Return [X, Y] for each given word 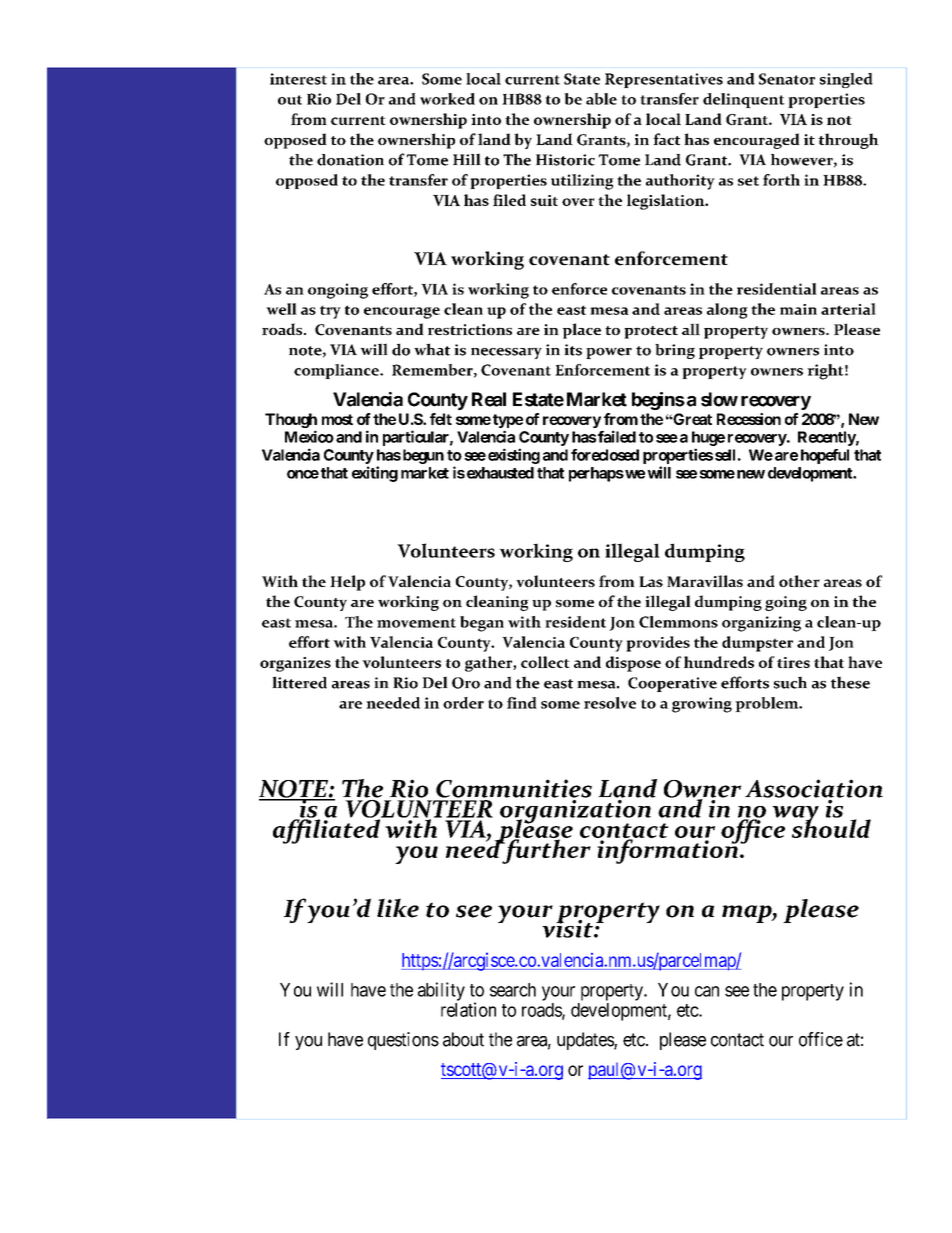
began [482, 624]
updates [586, 1041]
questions [403, 1041]
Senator [787, 79]
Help [347, 583]
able [601, 99]
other [799, 581]
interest [298, 79]
